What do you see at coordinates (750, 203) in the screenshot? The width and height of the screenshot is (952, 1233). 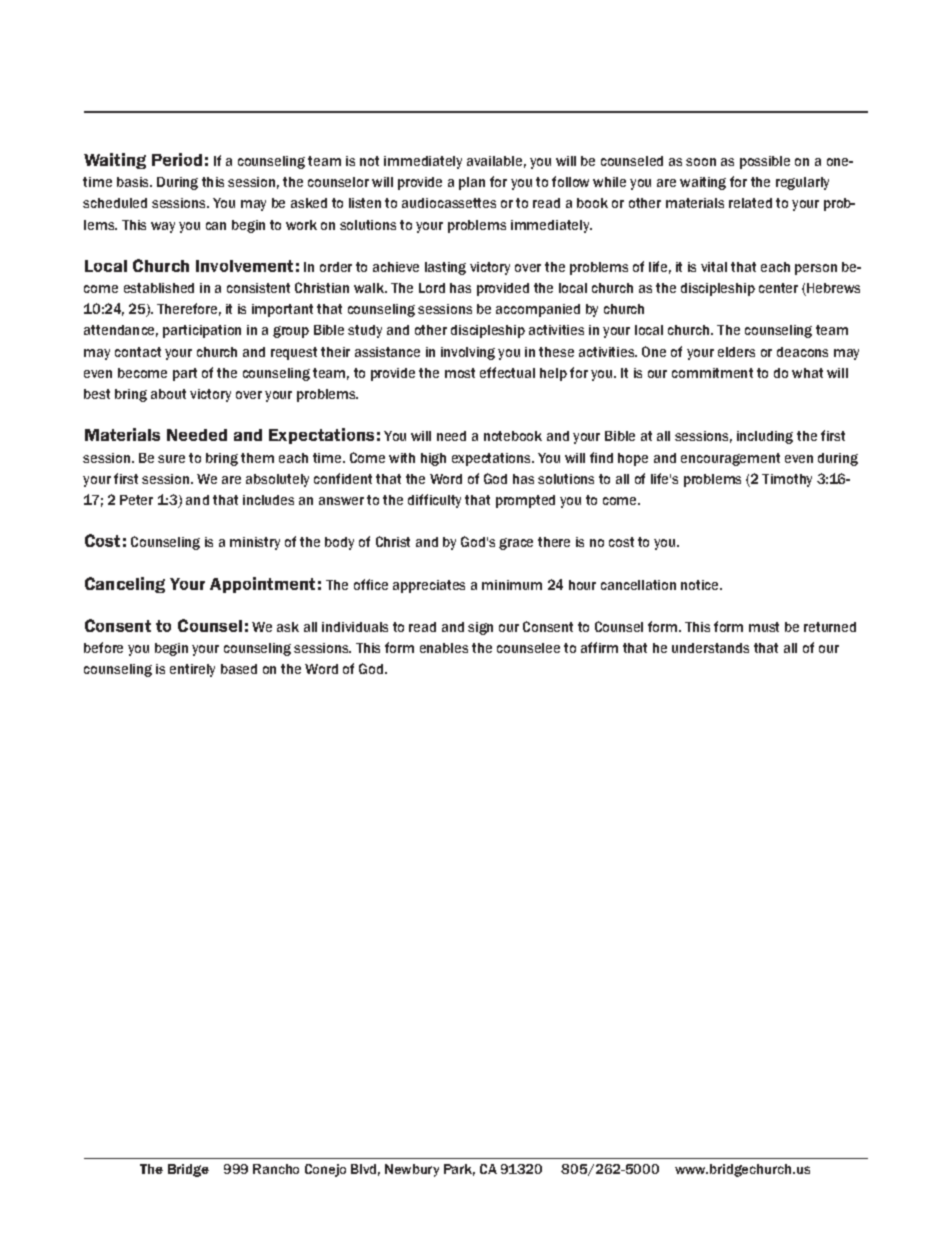 I see `related` at bounding box center [750, 203].
